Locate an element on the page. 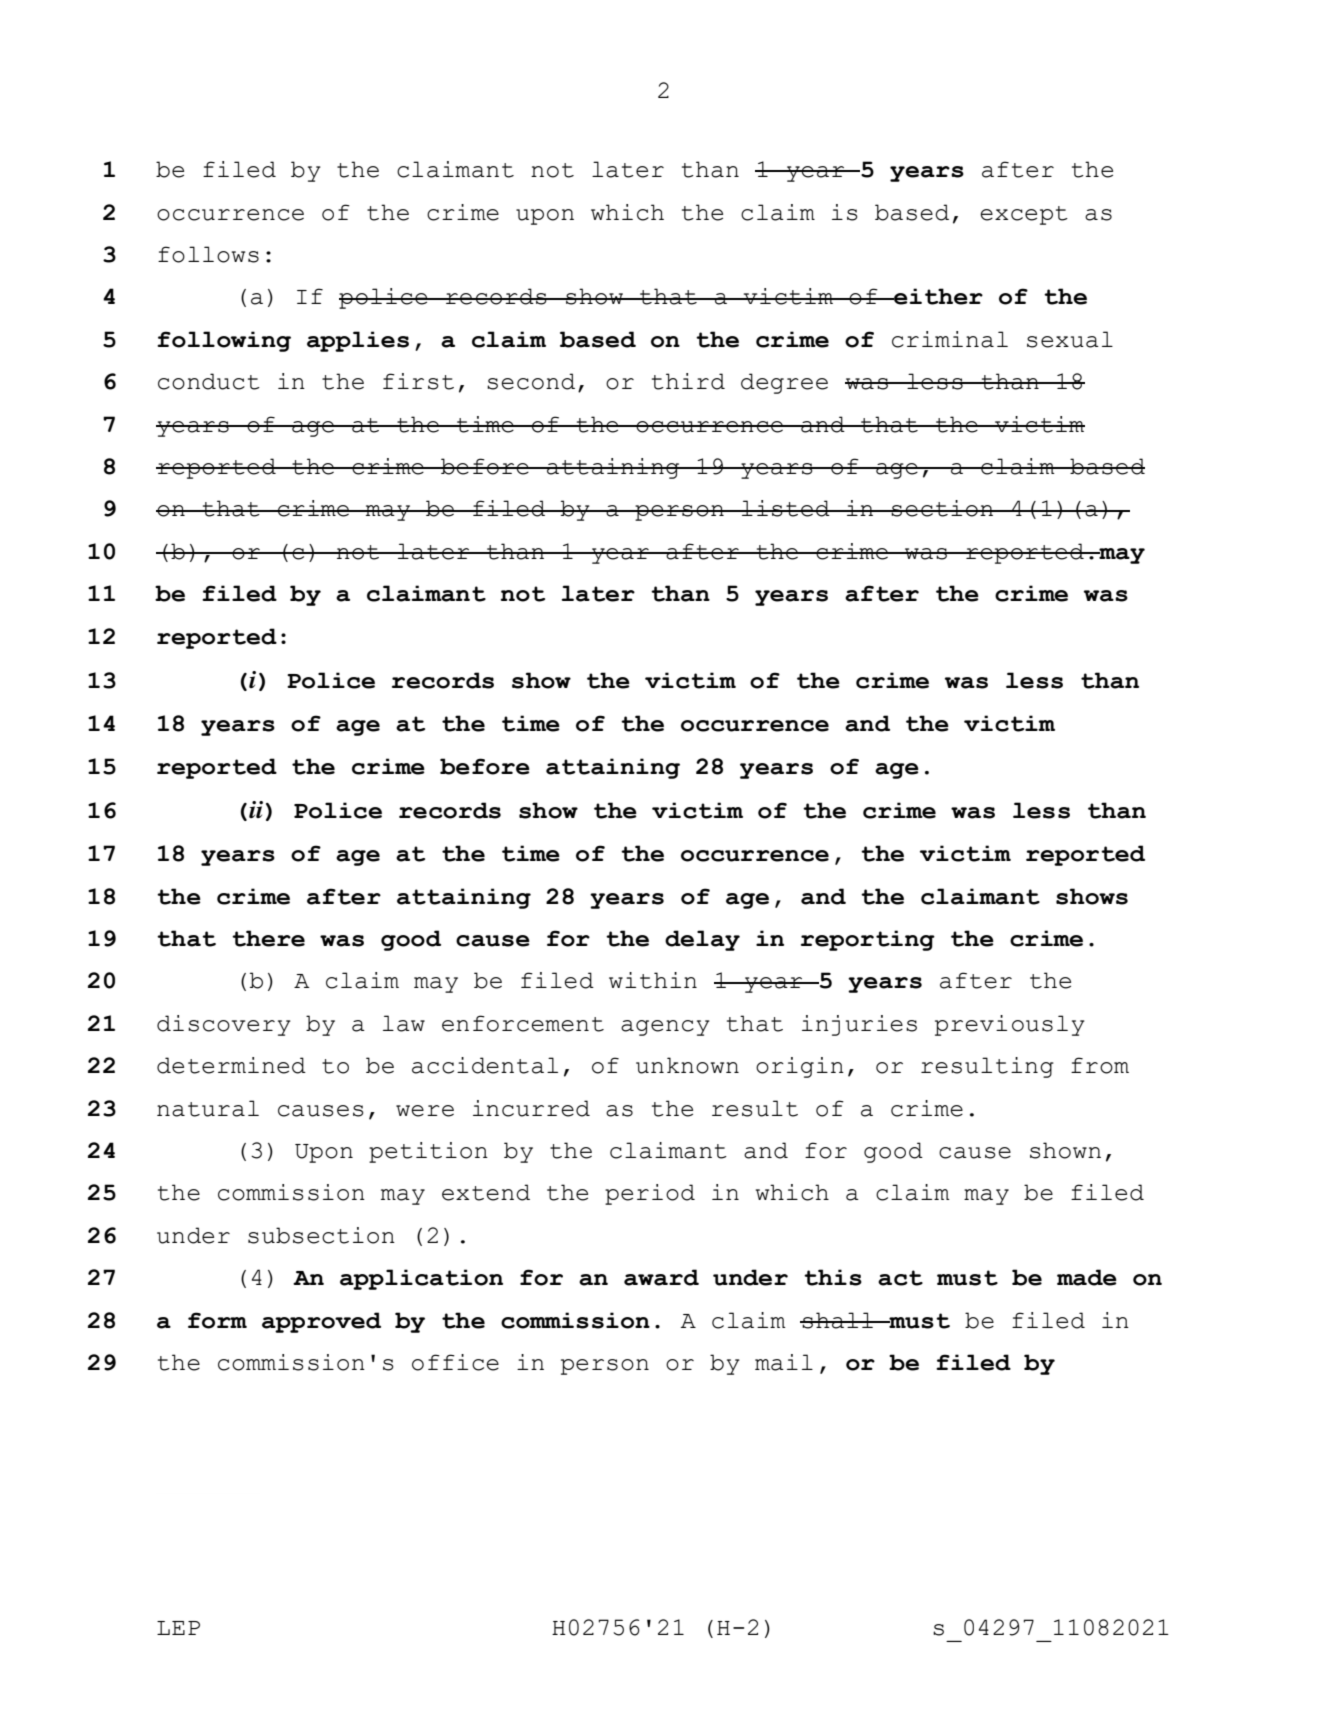 This page has width=1328, height=1719. award is located at coordinates (661, 1277).
